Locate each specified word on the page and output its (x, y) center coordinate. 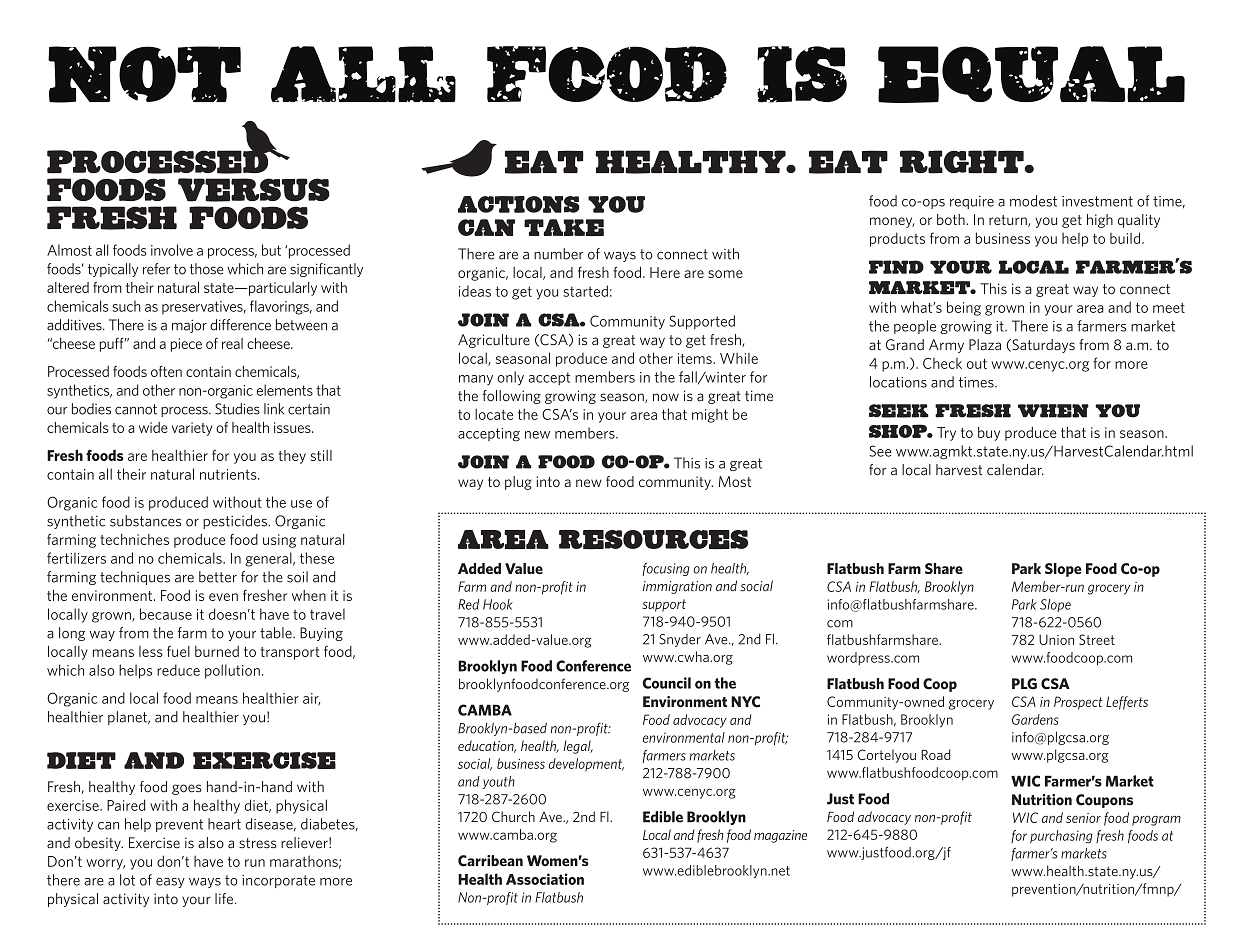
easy (170, 883)
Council (667, 683)
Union (1056, 639)
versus (254, 190)
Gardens (1035, 719)
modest (1033, 201)
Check (942, 363)
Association (545, 879)
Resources (653, 540)
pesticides (236, 522)
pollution (232, 671)
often (166, 371)
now (666, 397)
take (564, 227)
